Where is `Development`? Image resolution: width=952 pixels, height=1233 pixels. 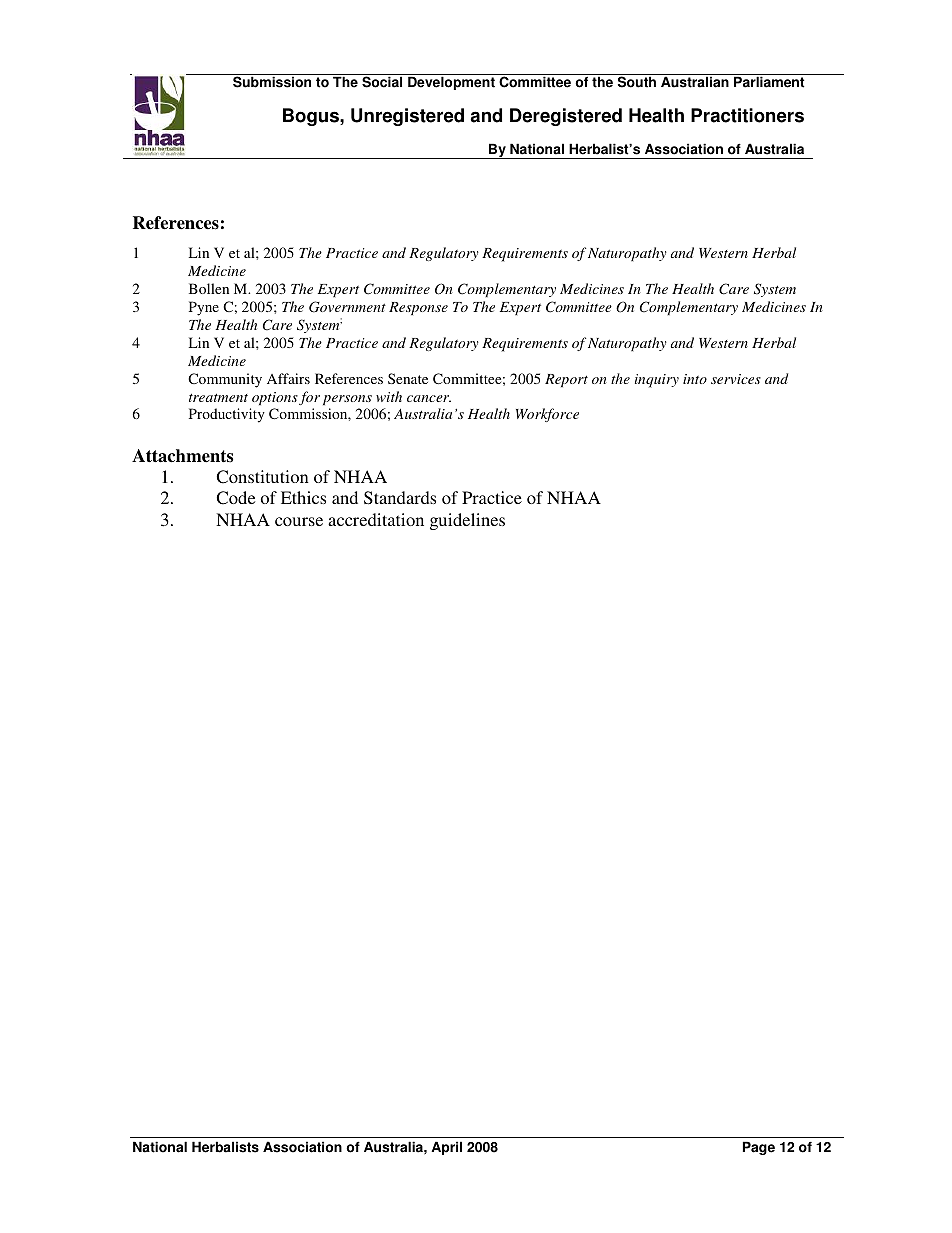 Development is located at coordinates (451, 83).
